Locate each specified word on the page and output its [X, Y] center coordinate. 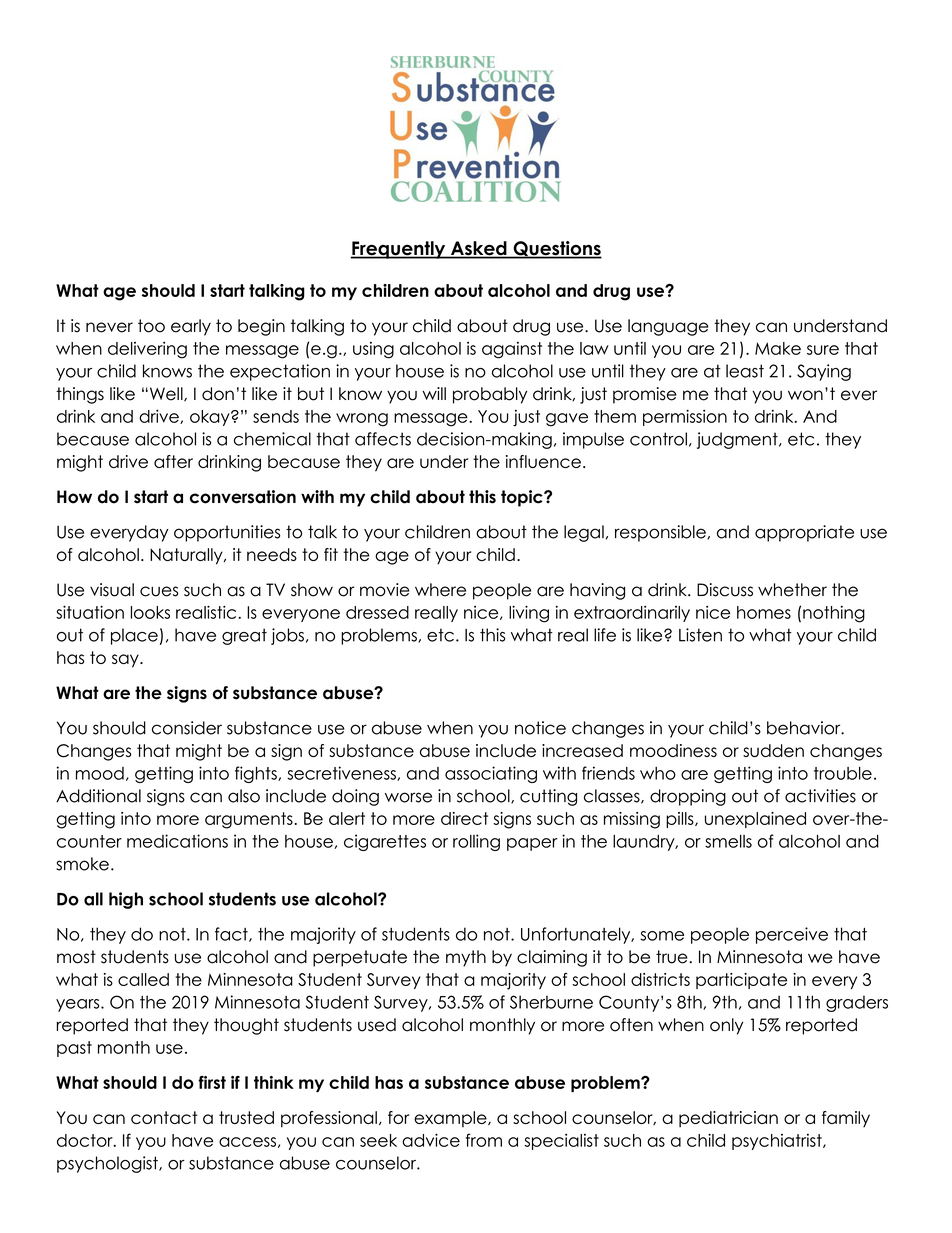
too [151, 326]
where [440, 590]
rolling [476, 842]
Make [778, 348]
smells [728, 841]
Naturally [187, 556]
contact [164, 1117]
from [484, 1140]
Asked [478, 249]
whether [792, 590]
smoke [82, 864]
